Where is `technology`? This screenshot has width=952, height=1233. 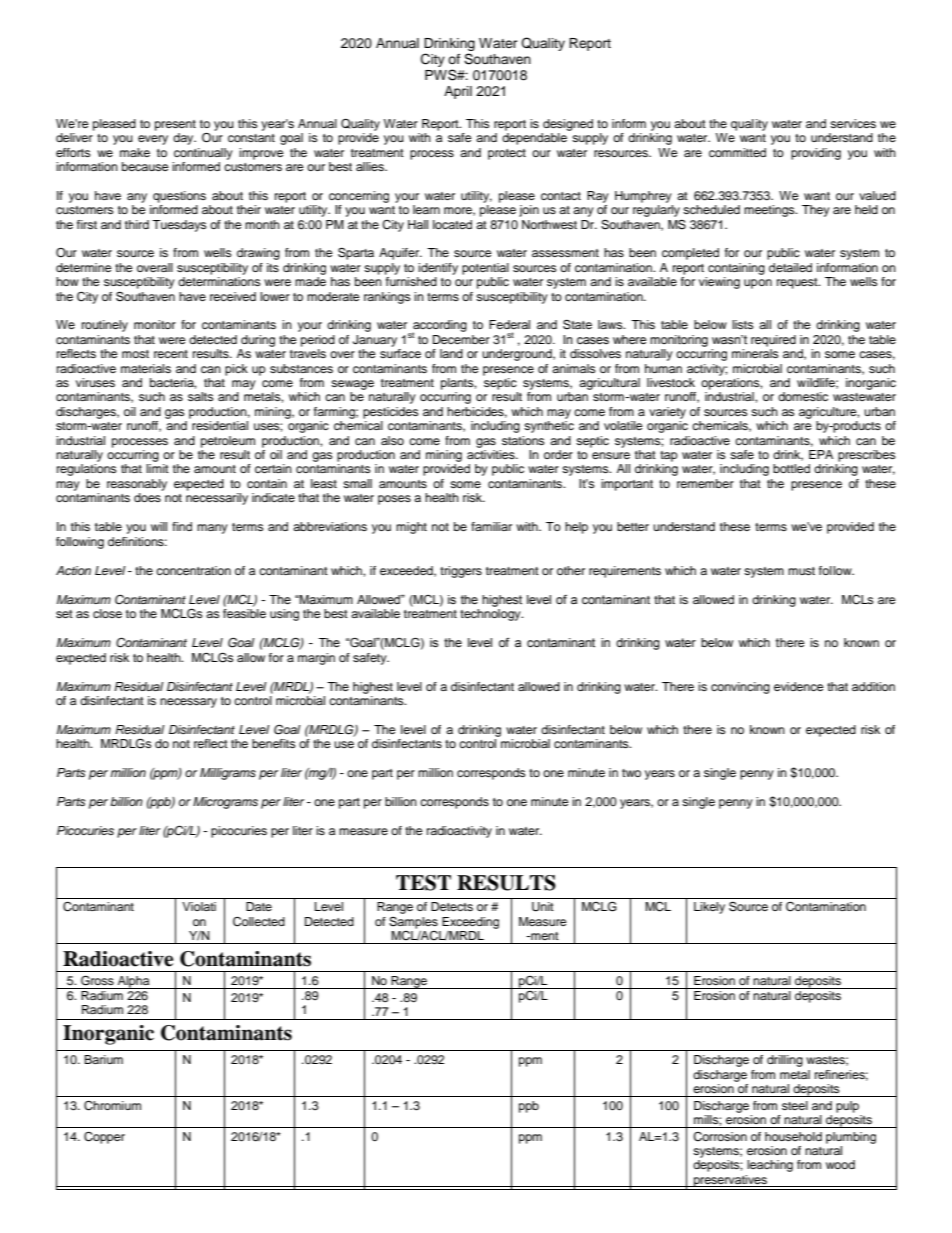
technology is located at coordinates (491, 615).
